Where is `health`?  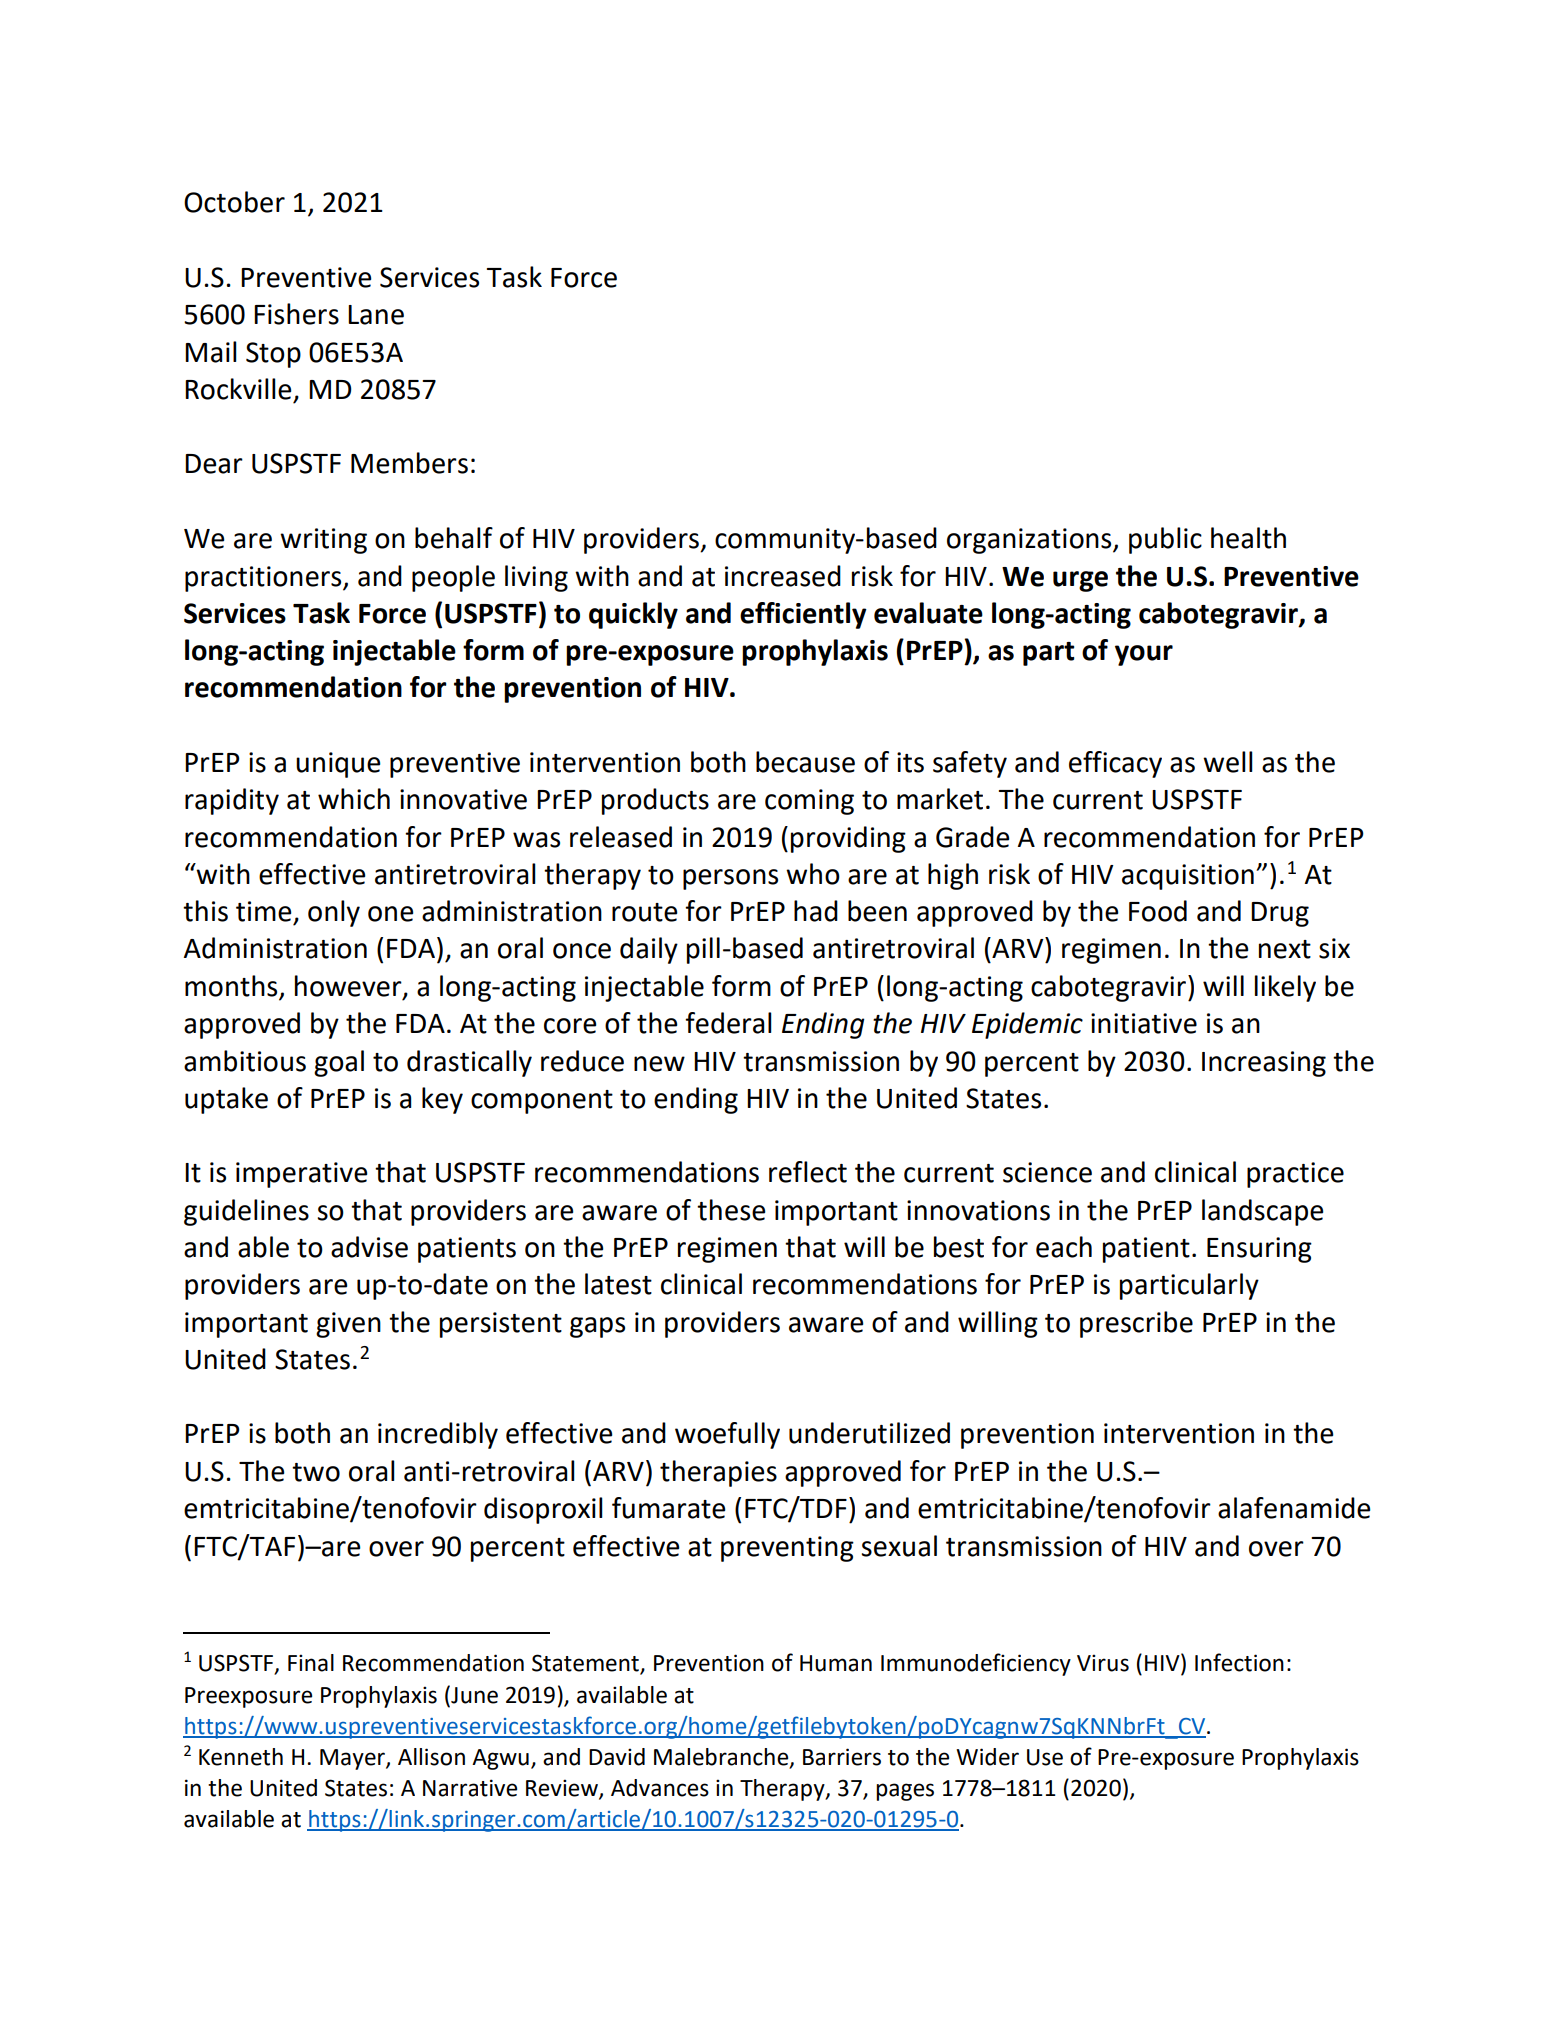 health is located at coordinates (1248, 538).
